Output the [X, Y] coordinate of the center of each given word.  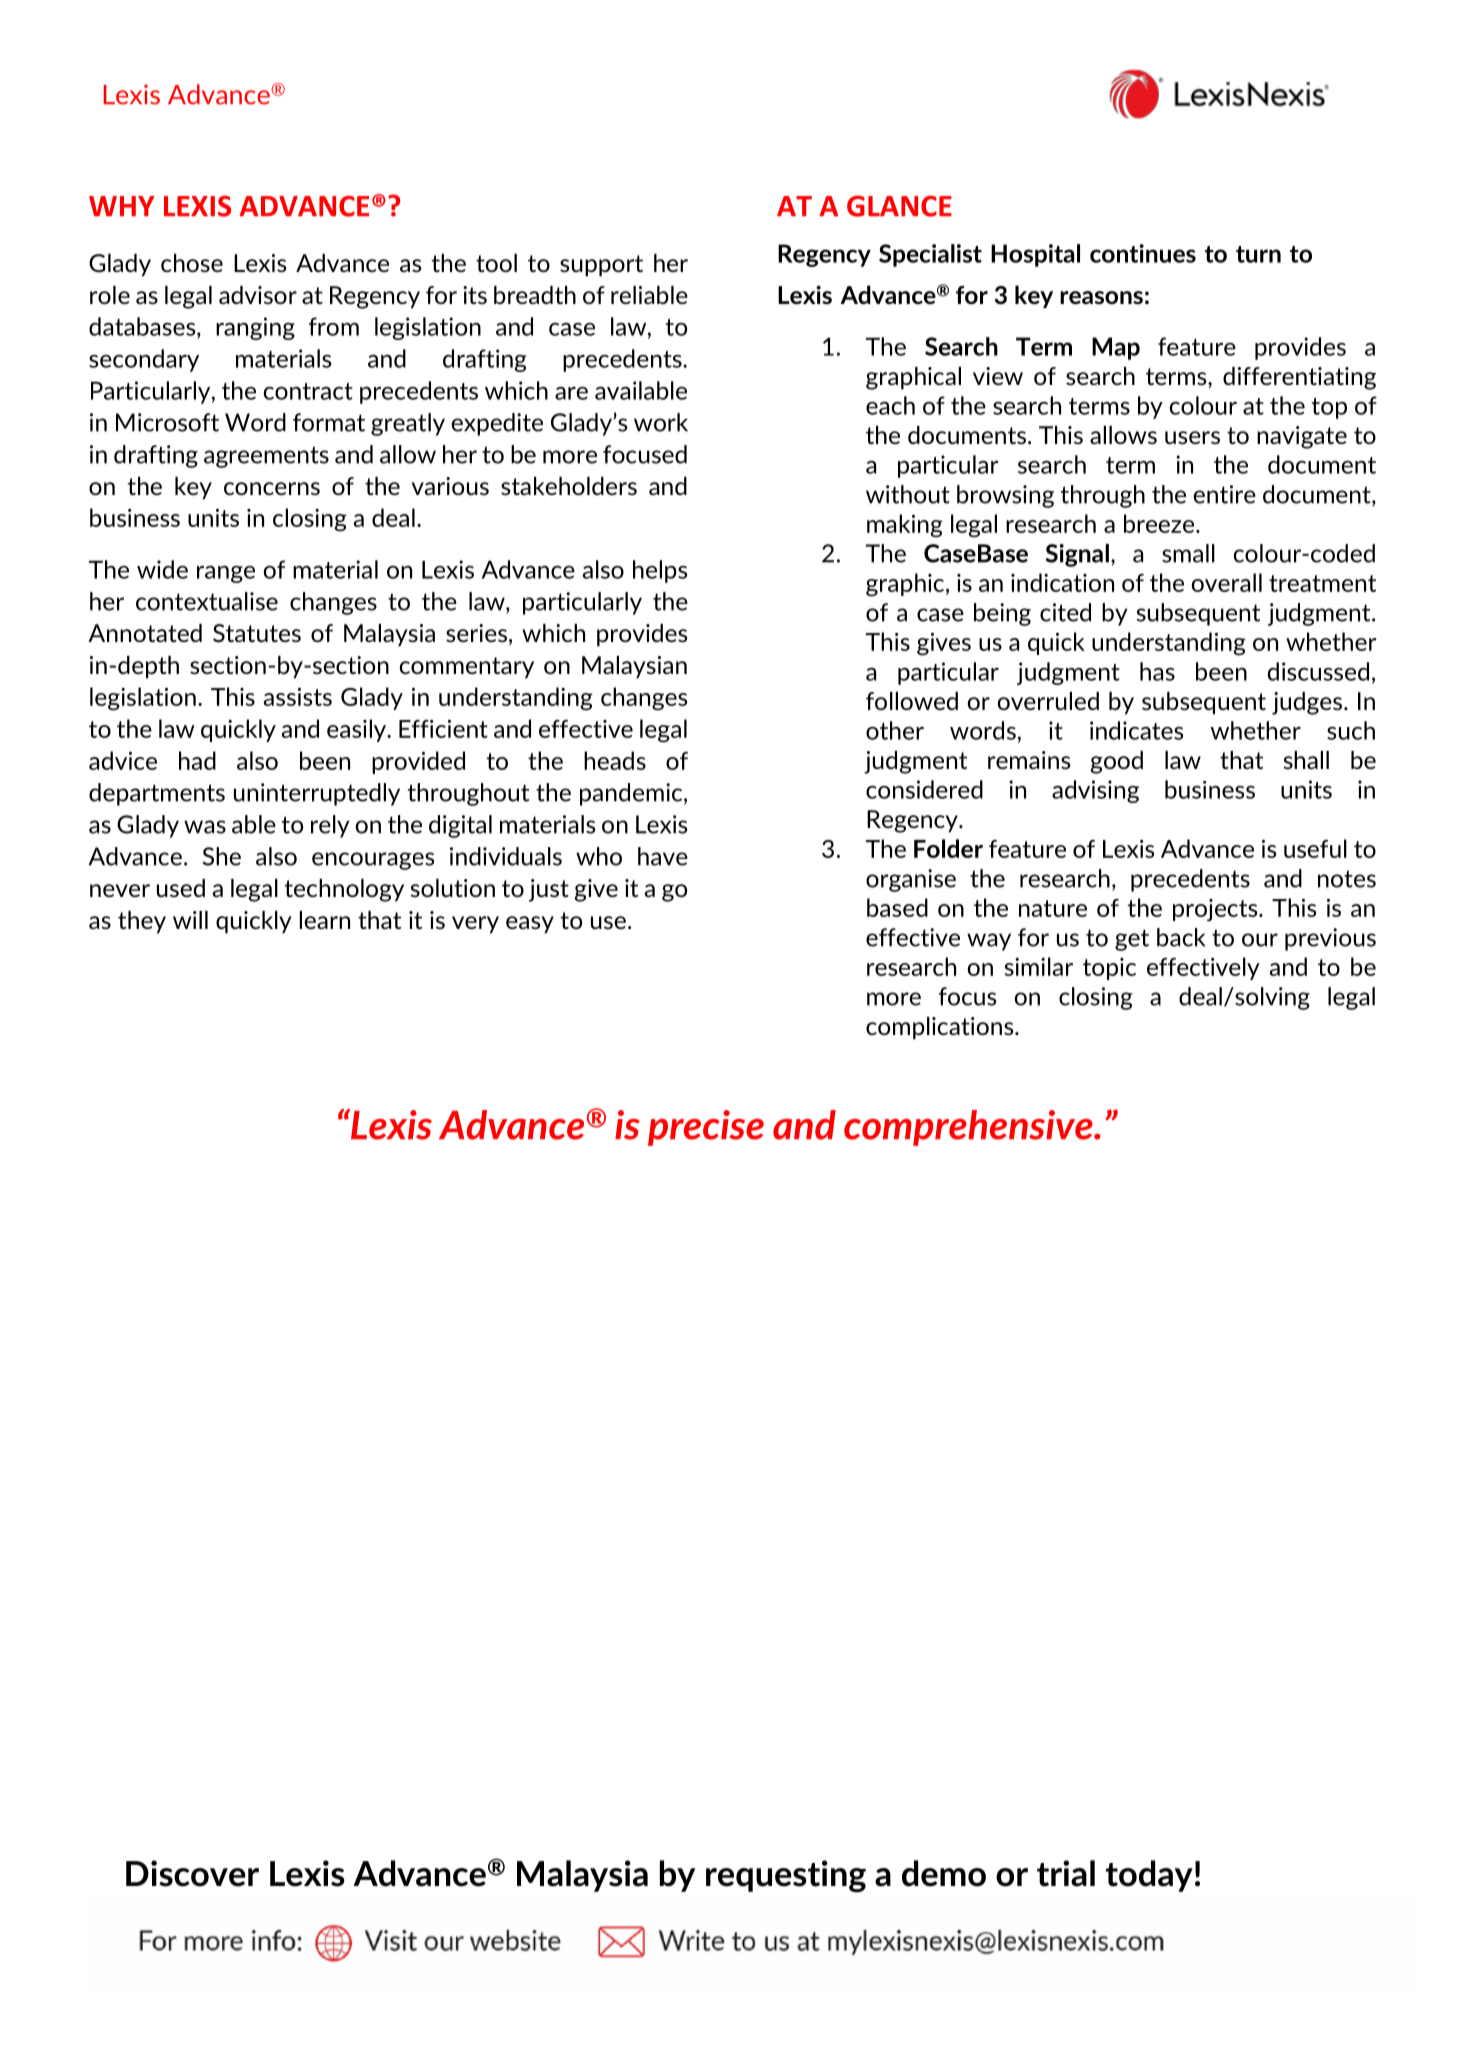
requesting [786, 1876]
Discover [192, 1873]
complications [941, 1028]
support [601, 266]
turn [1258, 254]
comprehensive [969, 1128]
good [1117, 762]
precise [706, 1128]
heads [615, 760]
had [197, 760]
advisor [258, 295]
